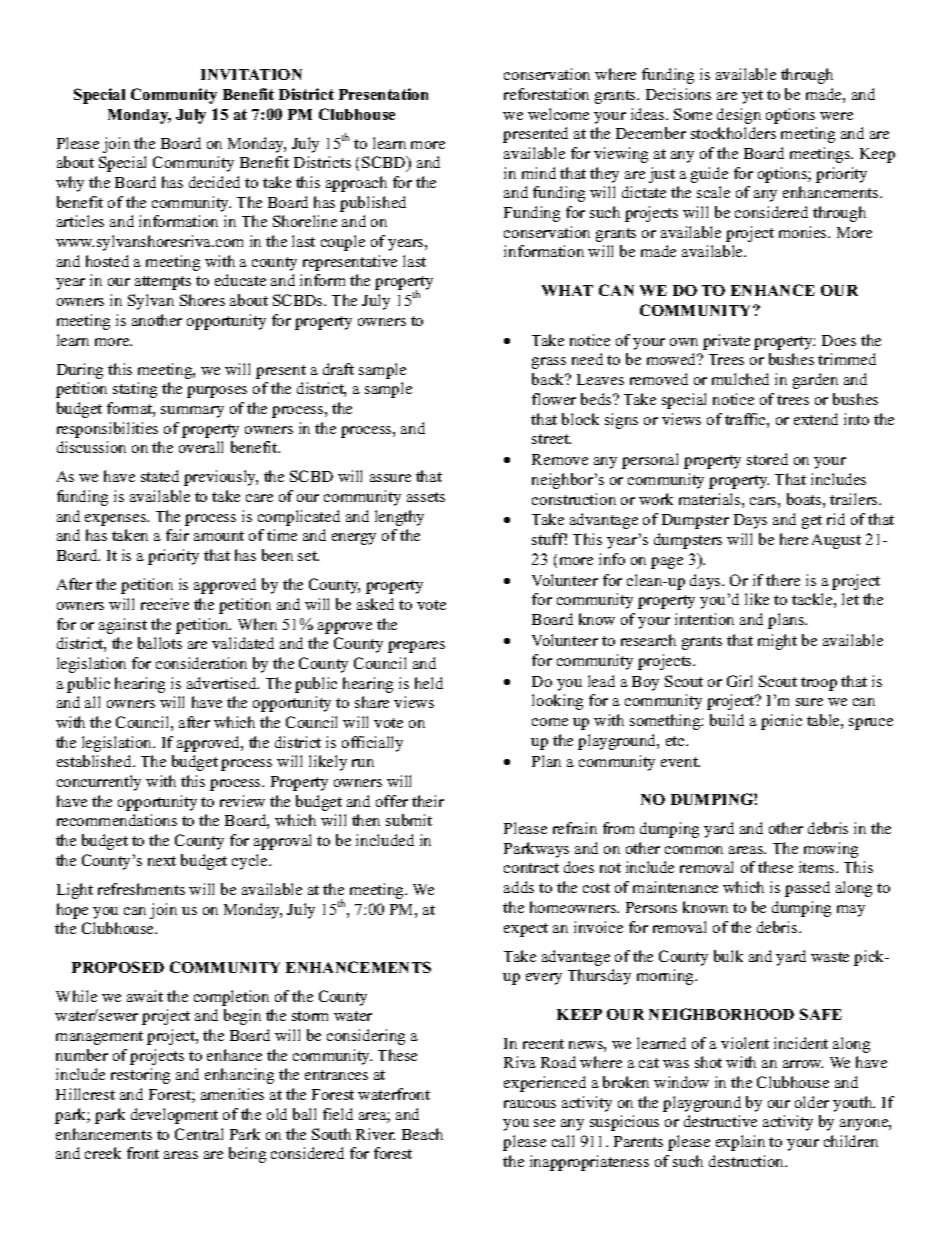  Describe the element at coordinates (426, 497) in the screenshot. I see `assets` at that location.
